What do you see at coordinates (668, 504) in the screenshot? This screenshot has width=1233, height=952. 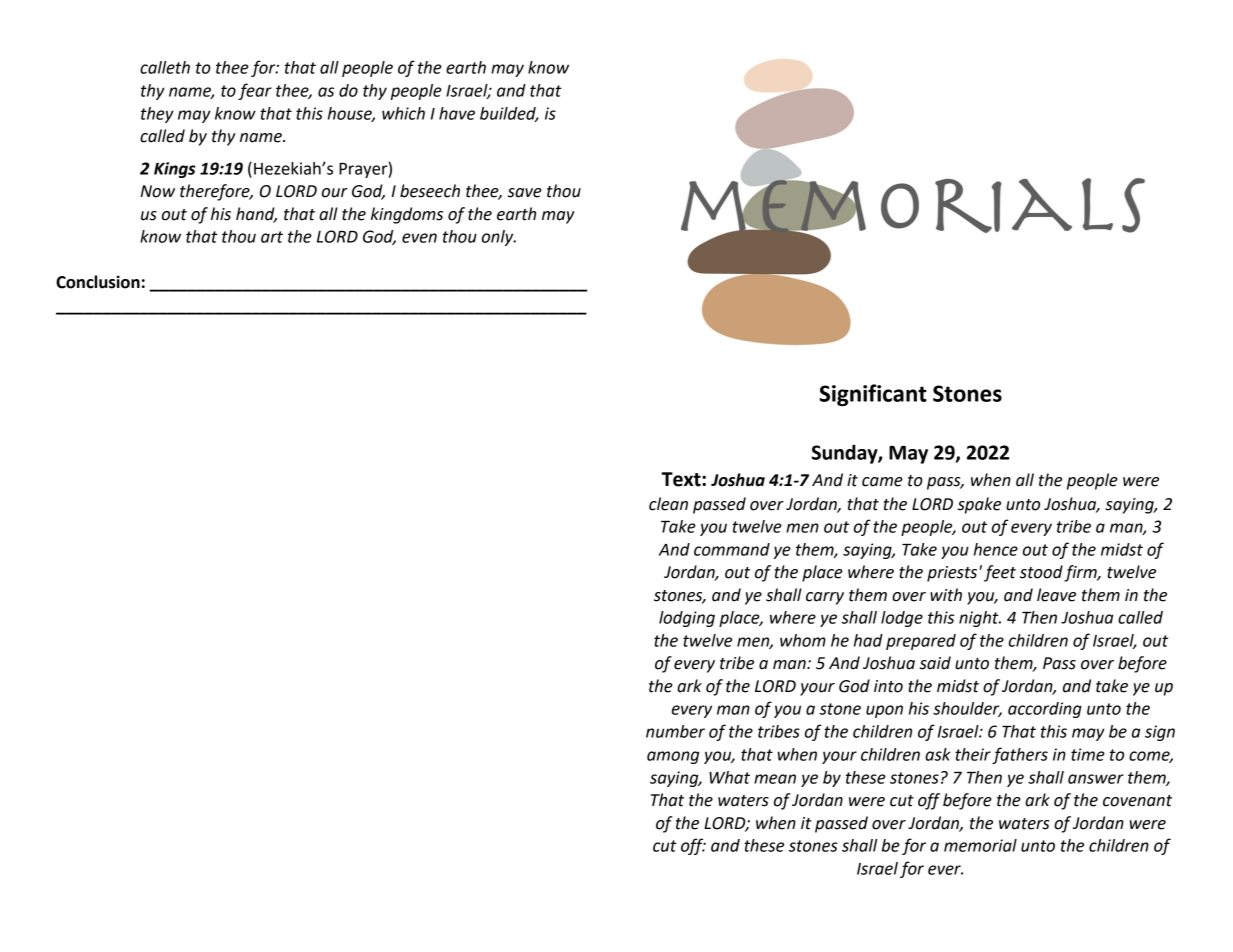 I see `clean` at bounding box center [668, 504].
